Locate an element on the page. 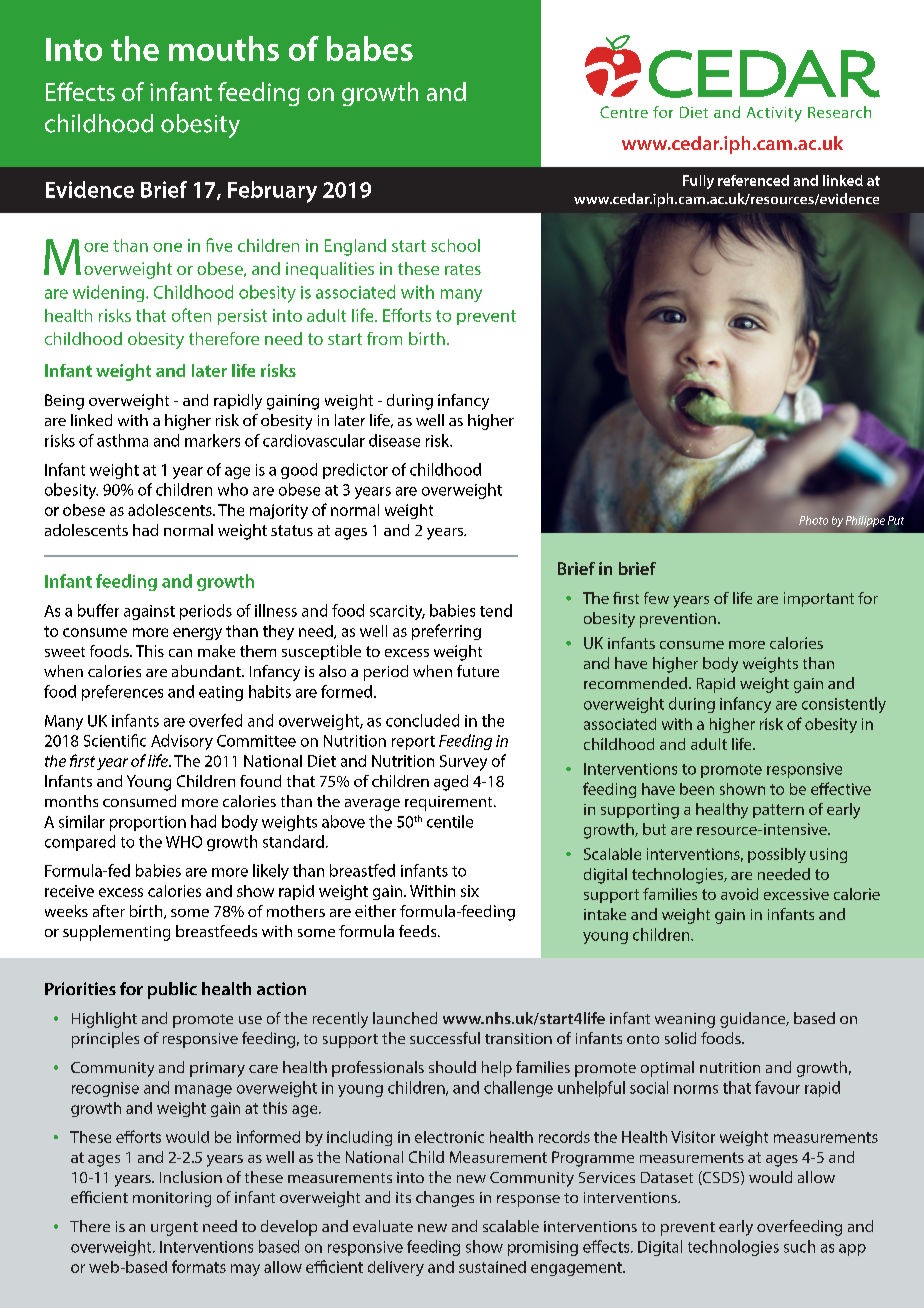  babes is located at coordinates (370, 48).
